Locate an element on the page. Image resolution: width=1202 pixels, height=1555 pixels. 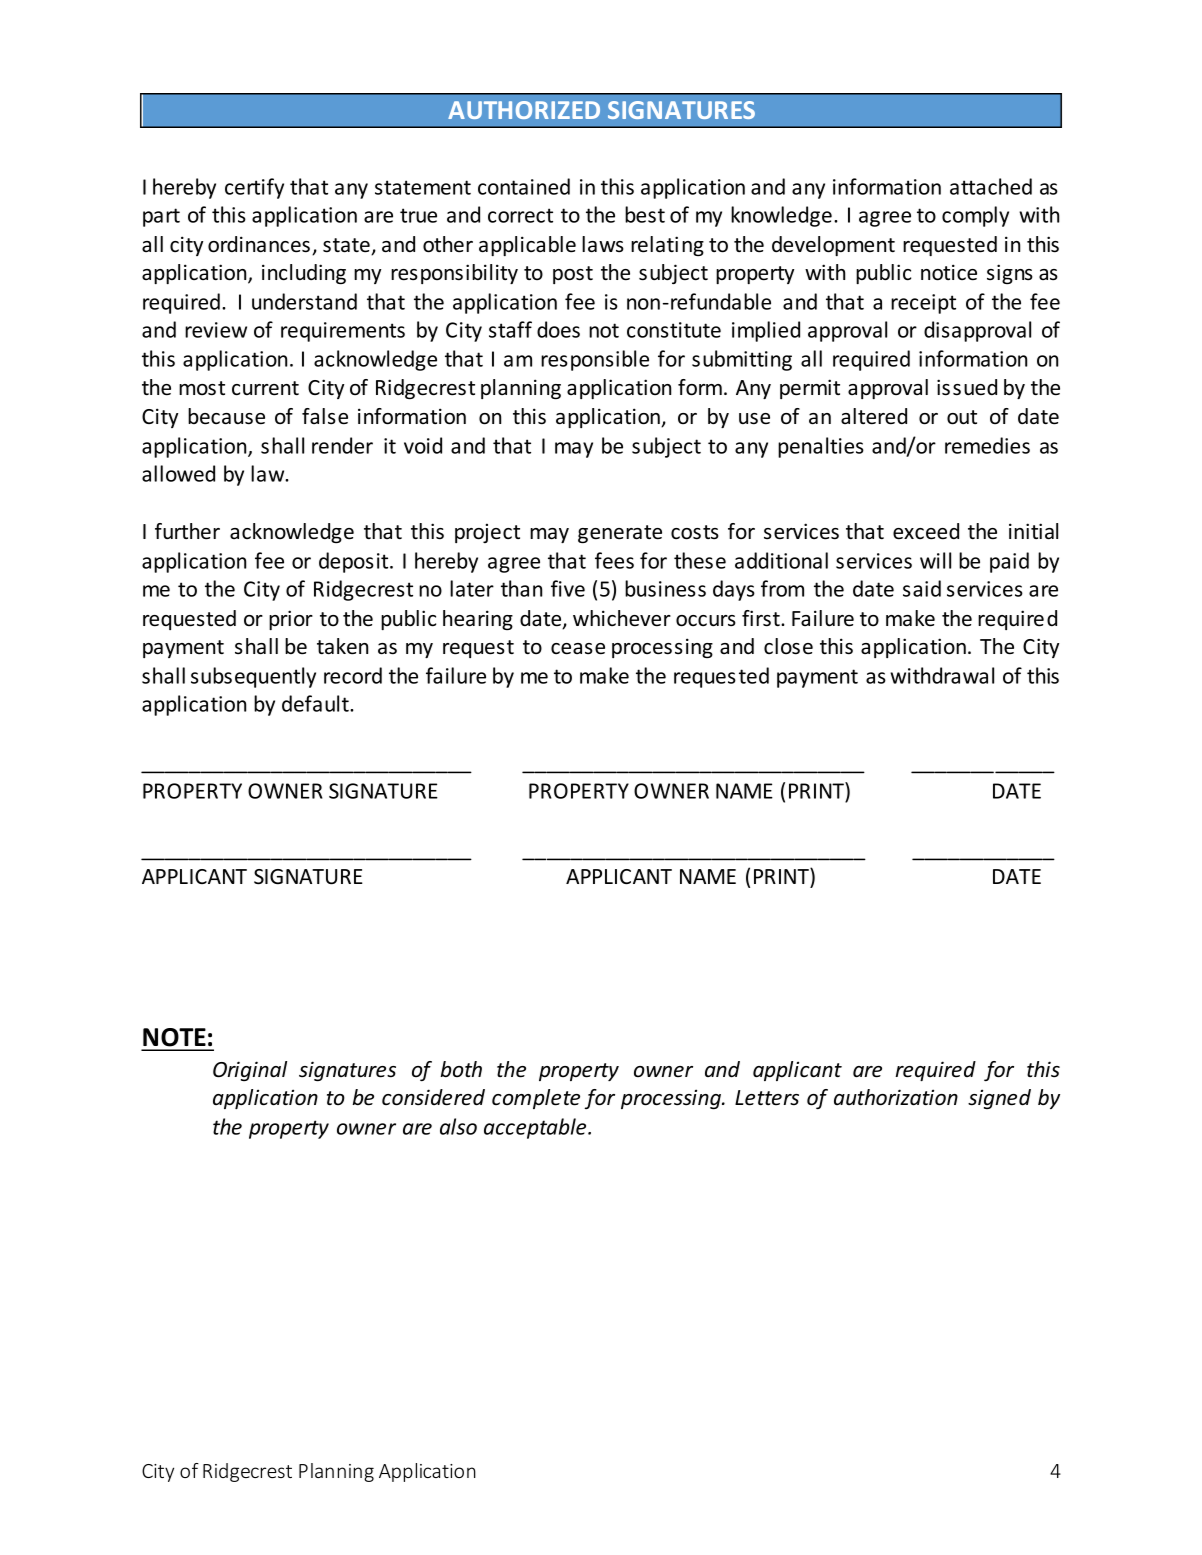
render is located at coordinates (342, 445).
